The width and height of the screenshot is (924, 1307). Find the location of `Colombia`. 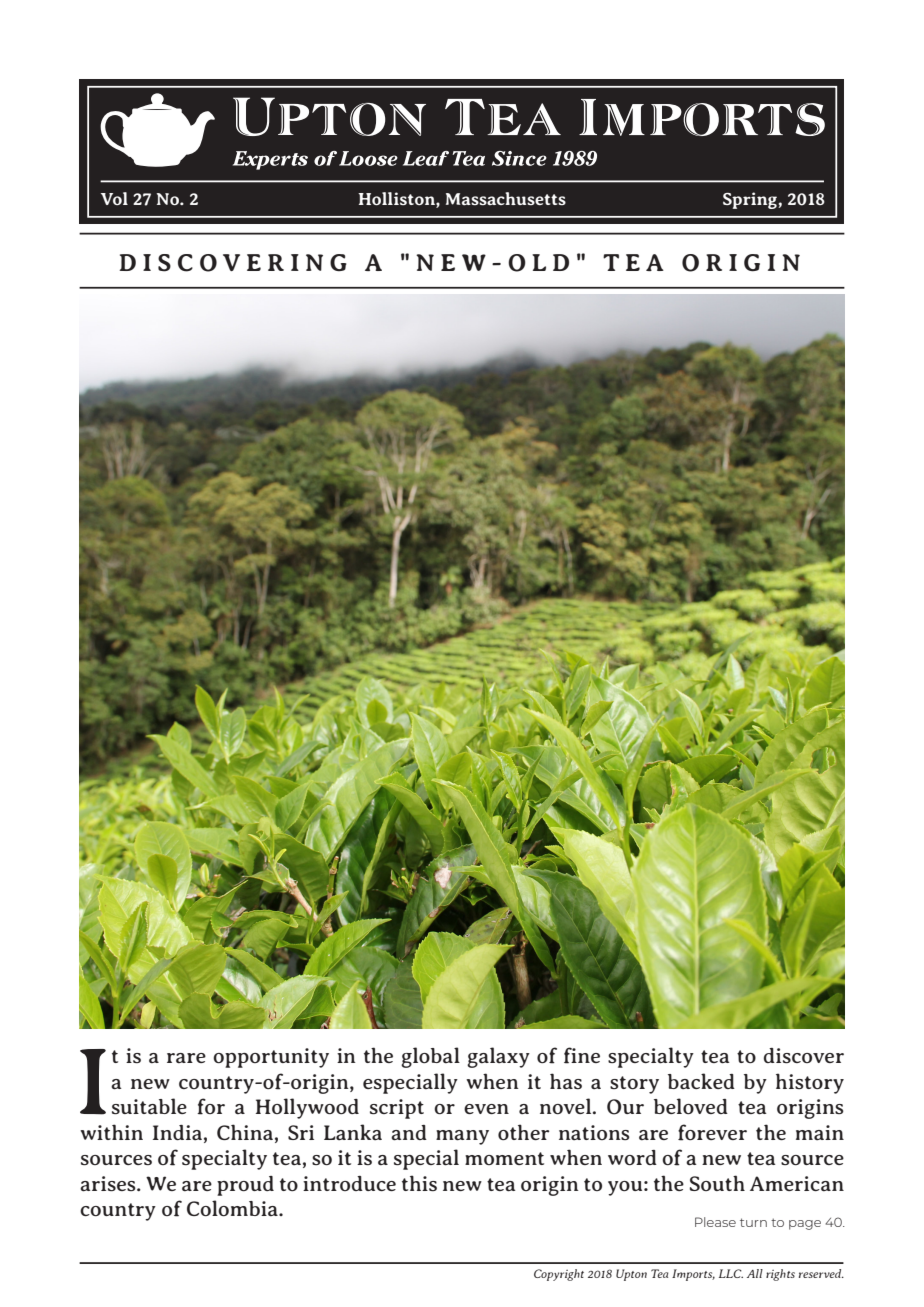

Colombia is located at coordinates (233, 1208).
